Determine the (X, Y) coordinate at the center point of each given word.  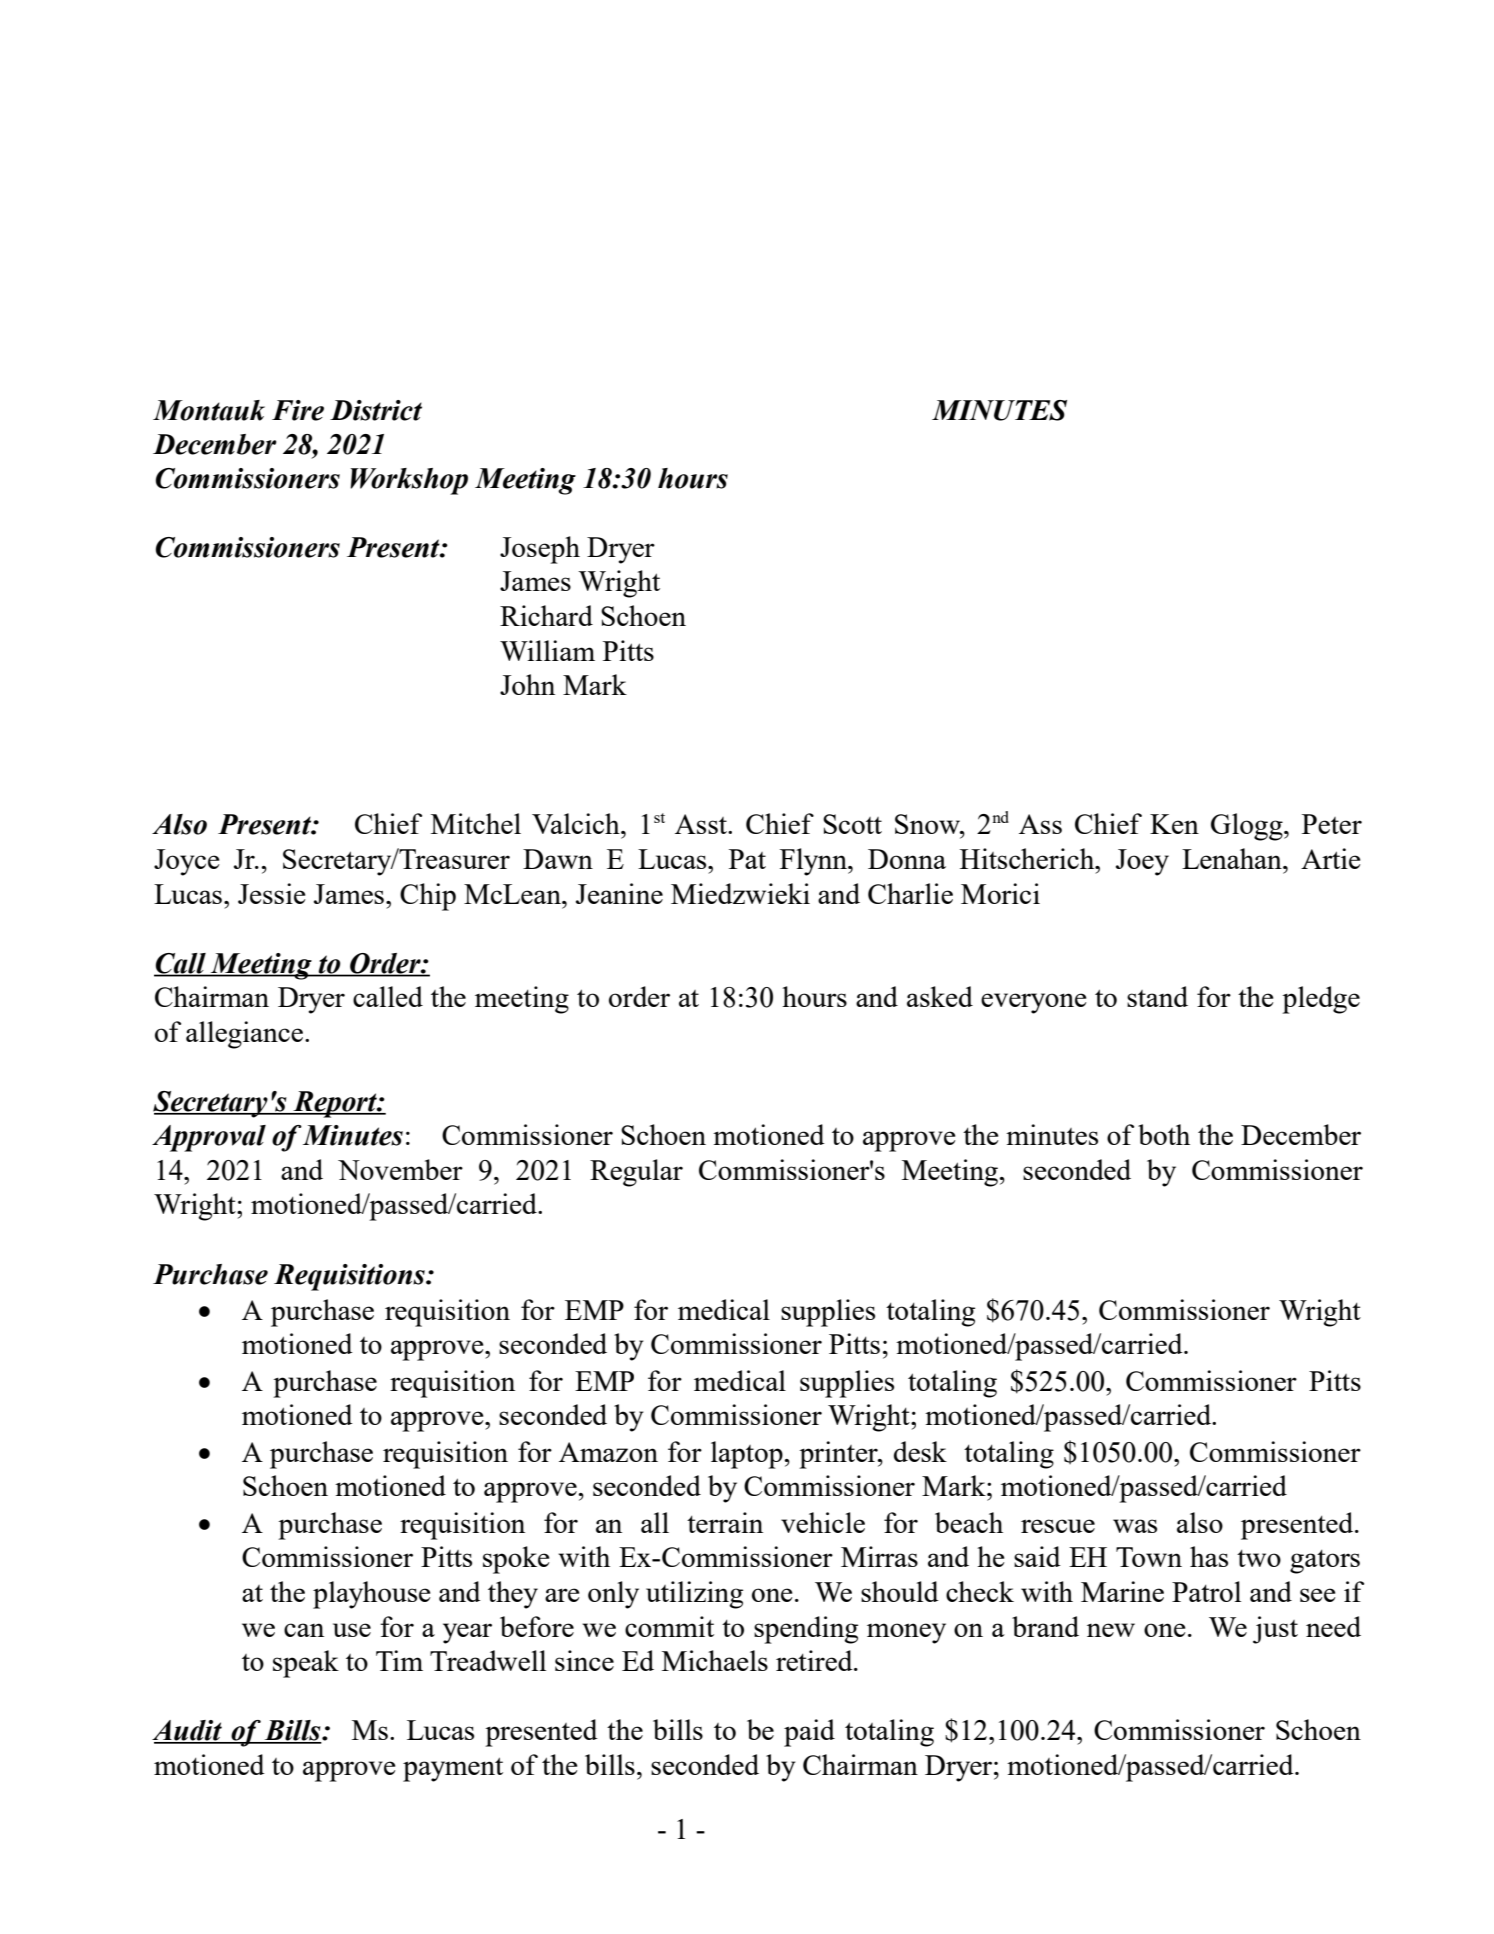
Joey (1142, 862)
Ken (1174, 824)
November (400, 1169)
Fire (298, 410)
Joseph (540, 550)
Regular (636, 1173)
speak (306, 1664)
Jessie (271, 893)
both (1164, 1134)
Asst (702, 824)
